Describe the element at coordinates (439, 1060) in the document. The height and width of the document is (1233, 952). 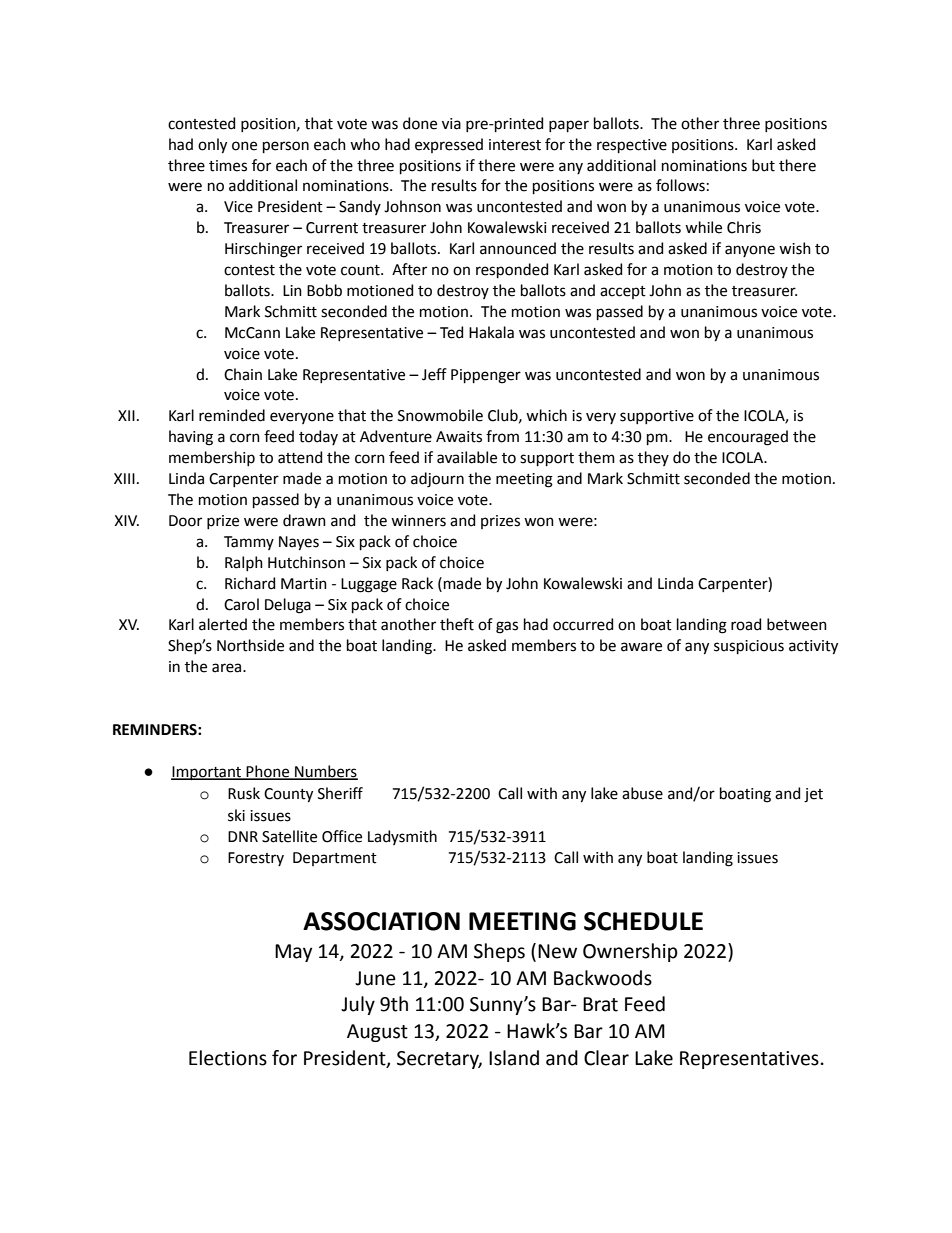
I see `Secretary` at that location.
